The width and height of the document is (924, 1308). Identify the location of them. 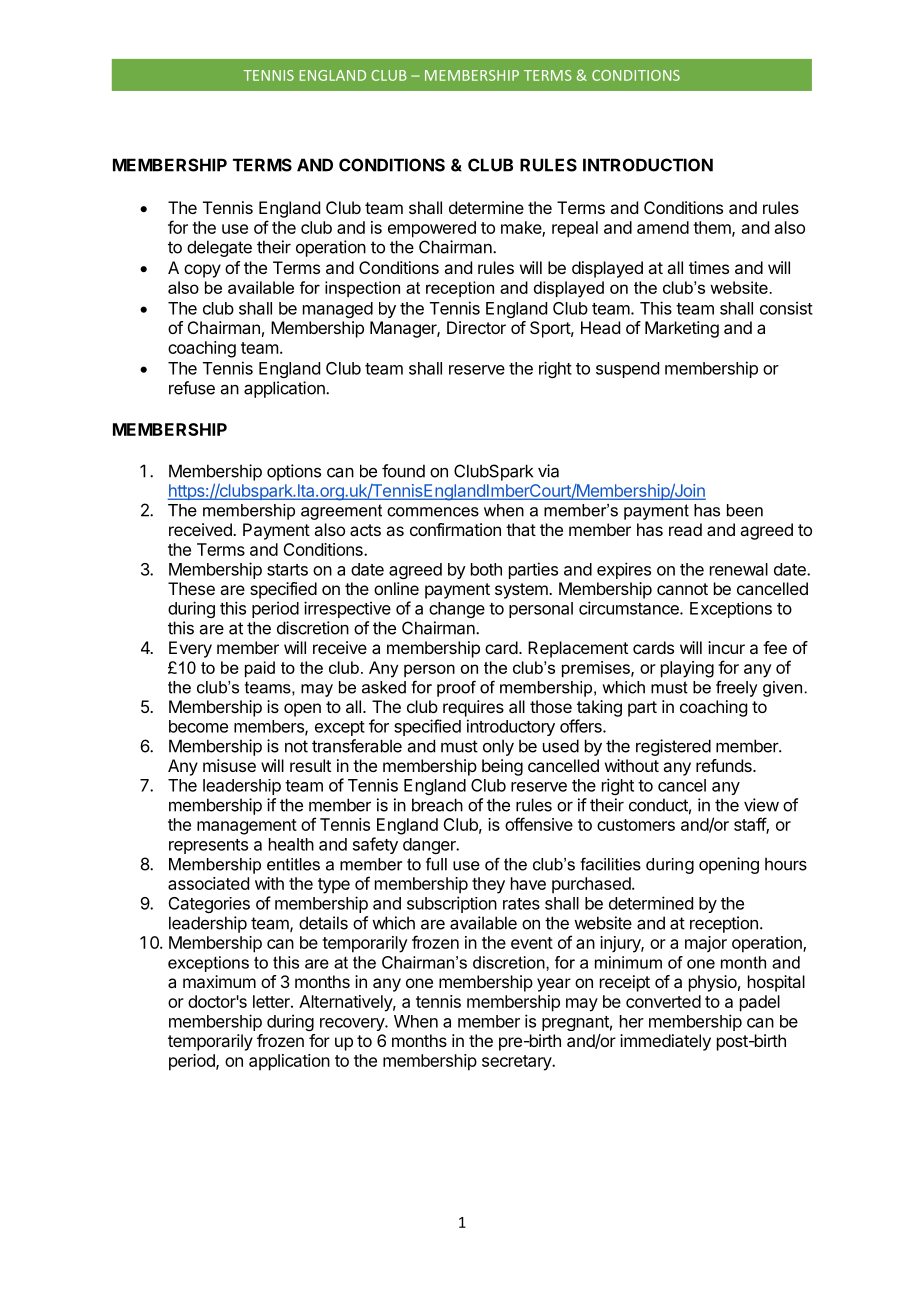
(713, 228).
